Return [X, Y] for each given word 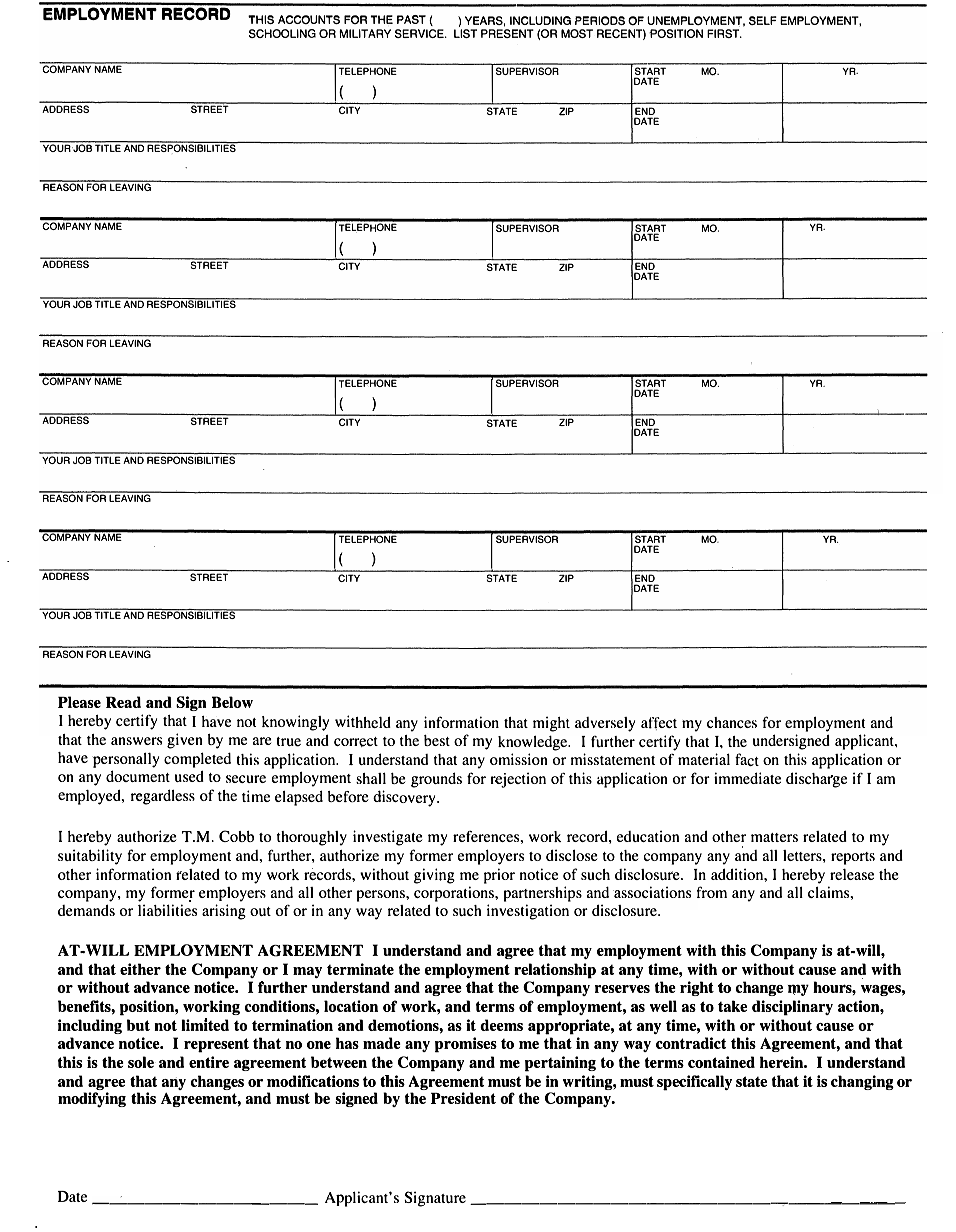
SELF [763, 20]
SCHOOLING [282, 33]
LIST [465, 33]
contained [721, 1062]
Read [123, 702]
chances [732, 722]
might [551, 724]
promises [466, 1045]
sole [141, 1062]
